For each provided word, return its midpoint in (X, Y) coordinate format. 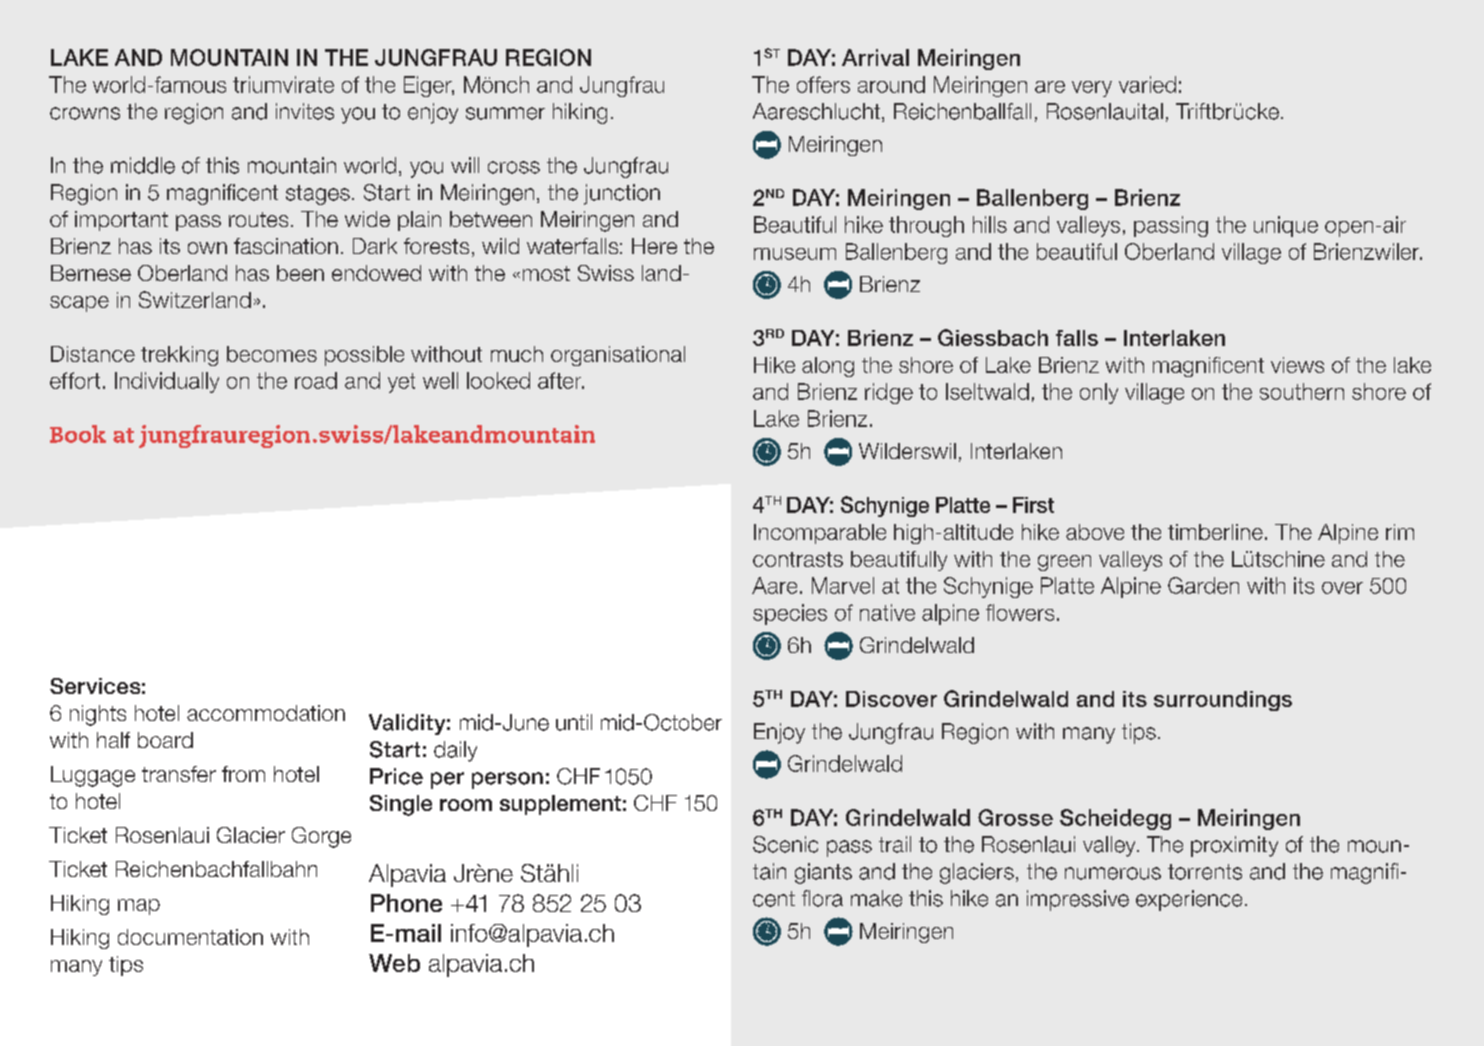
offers (823, 84)
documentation (190, 937)
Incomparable (820, 534)
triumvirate (283, 84)
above (1095, 532)
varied (1147, 84)
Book (78, 434)
